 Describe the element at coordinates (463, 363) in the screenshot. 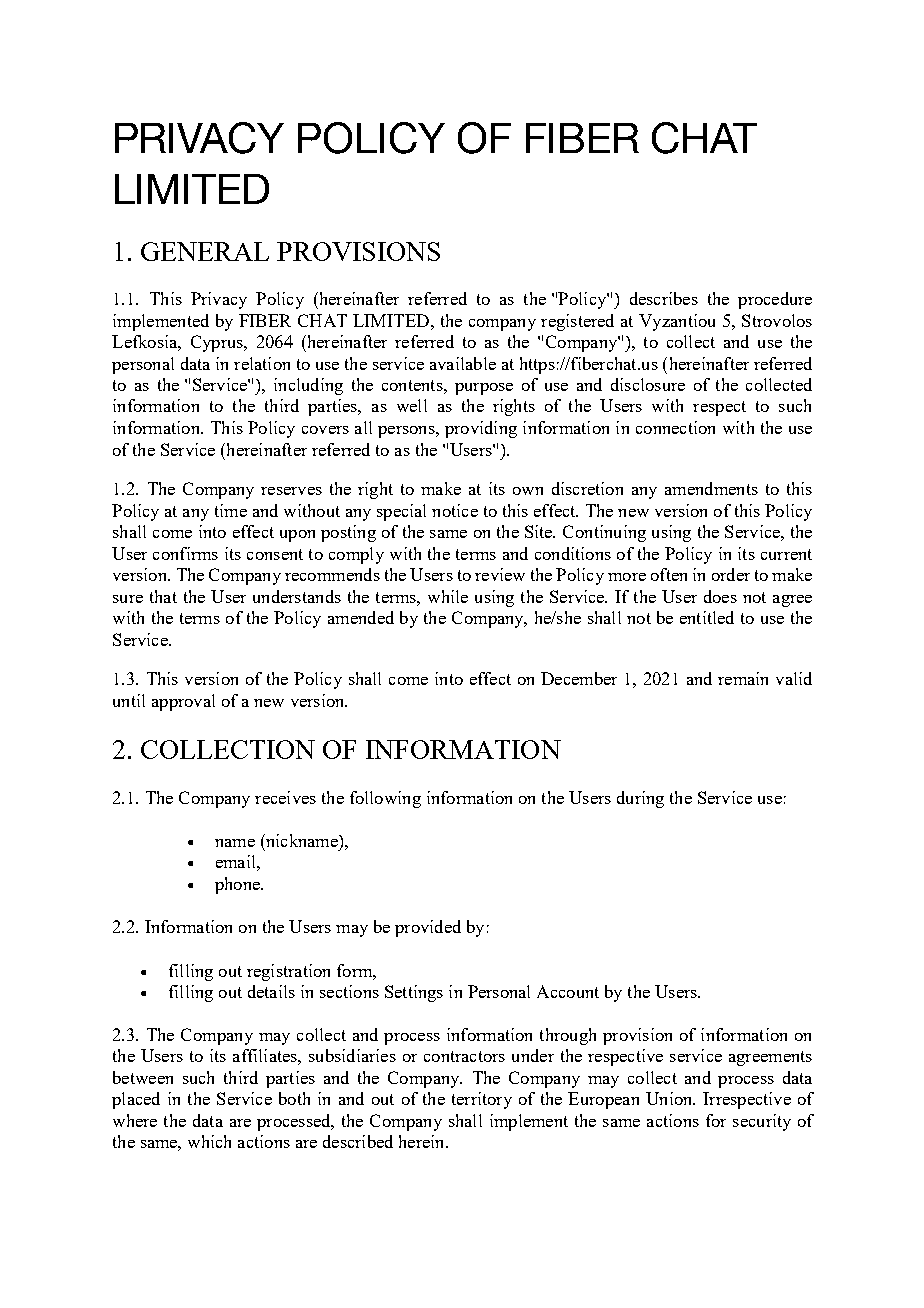

I see `available` at that location.
